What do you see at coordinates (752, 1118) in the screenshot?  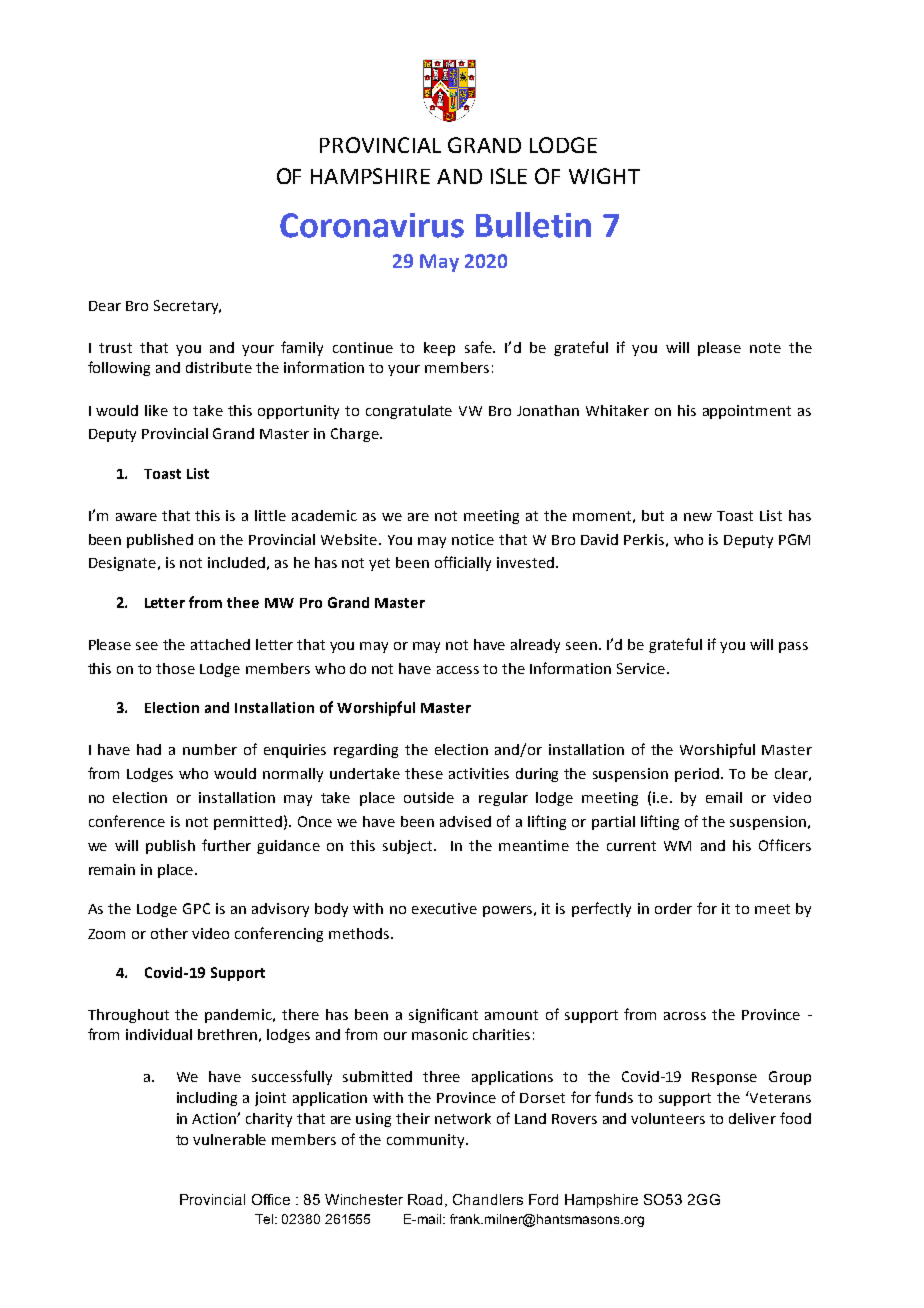 I see `deliver` at bounding box center [752, 1118].
